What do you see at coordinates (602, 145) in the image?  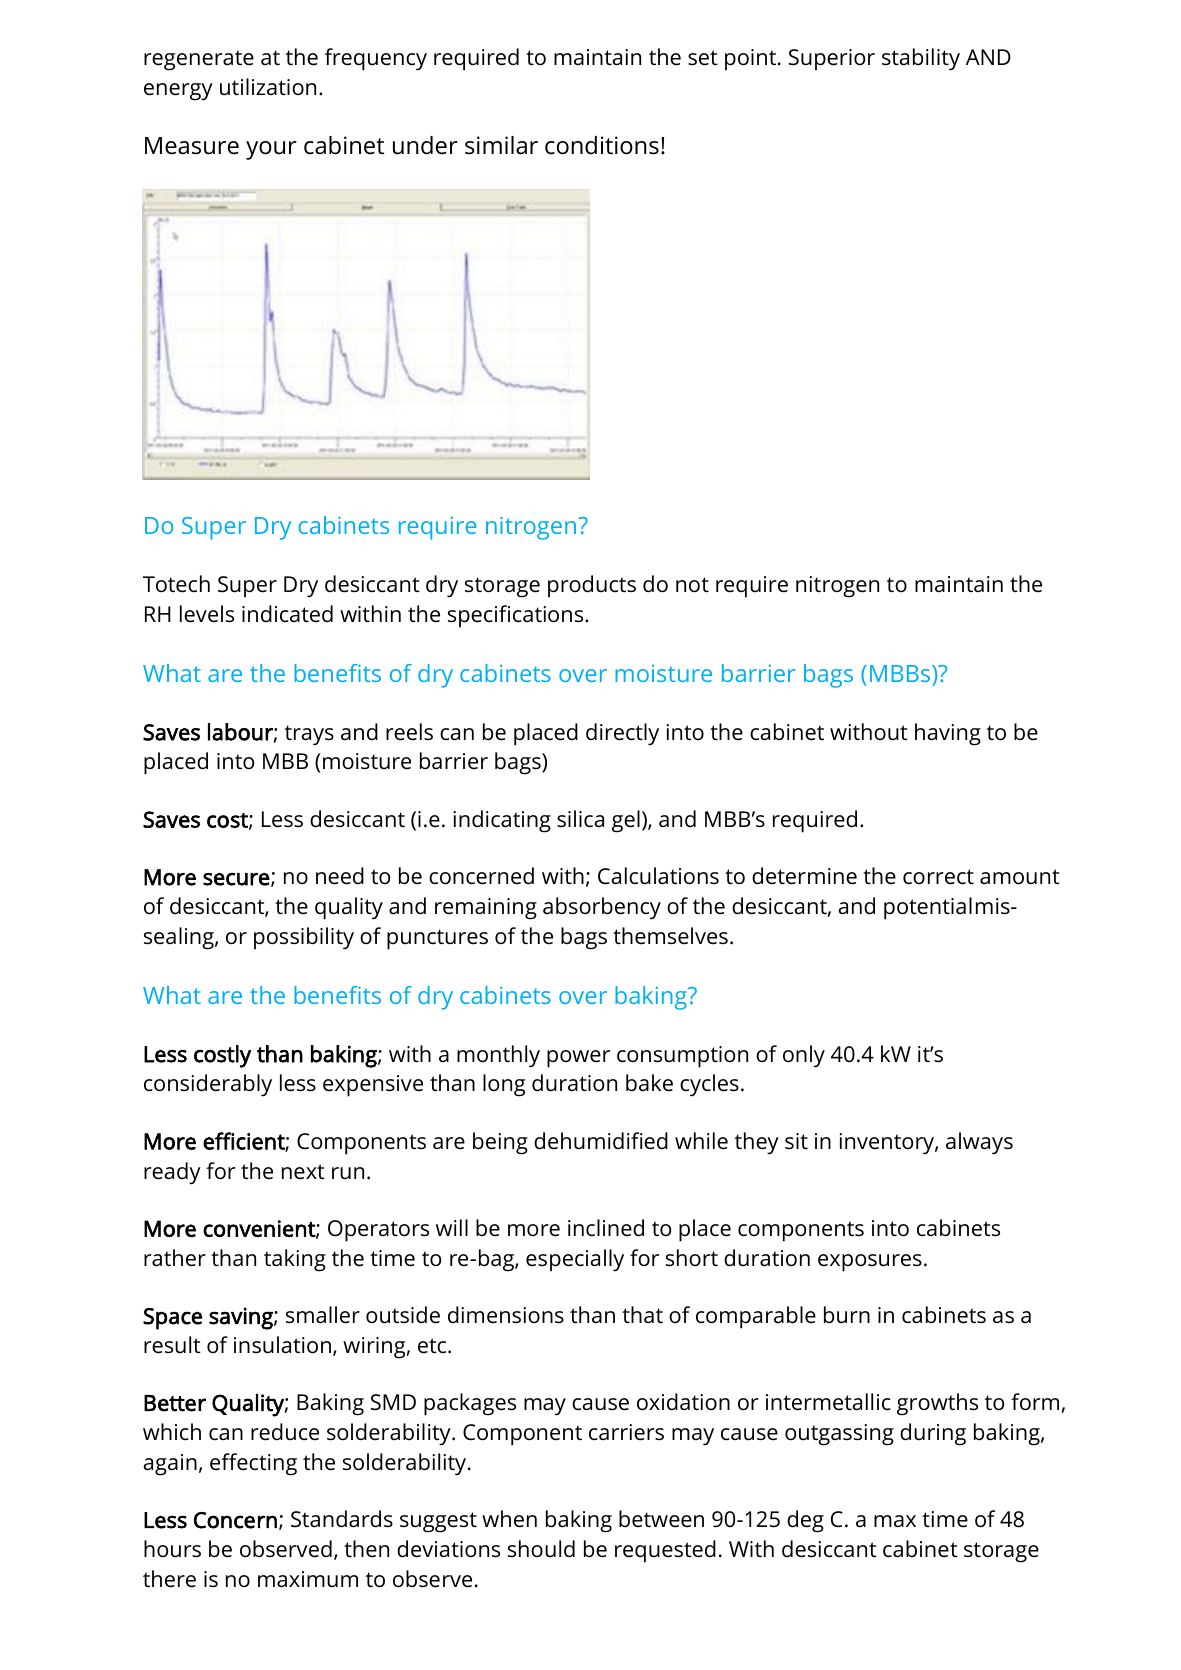 I see `conditions` at bounding box center [602, 145].
